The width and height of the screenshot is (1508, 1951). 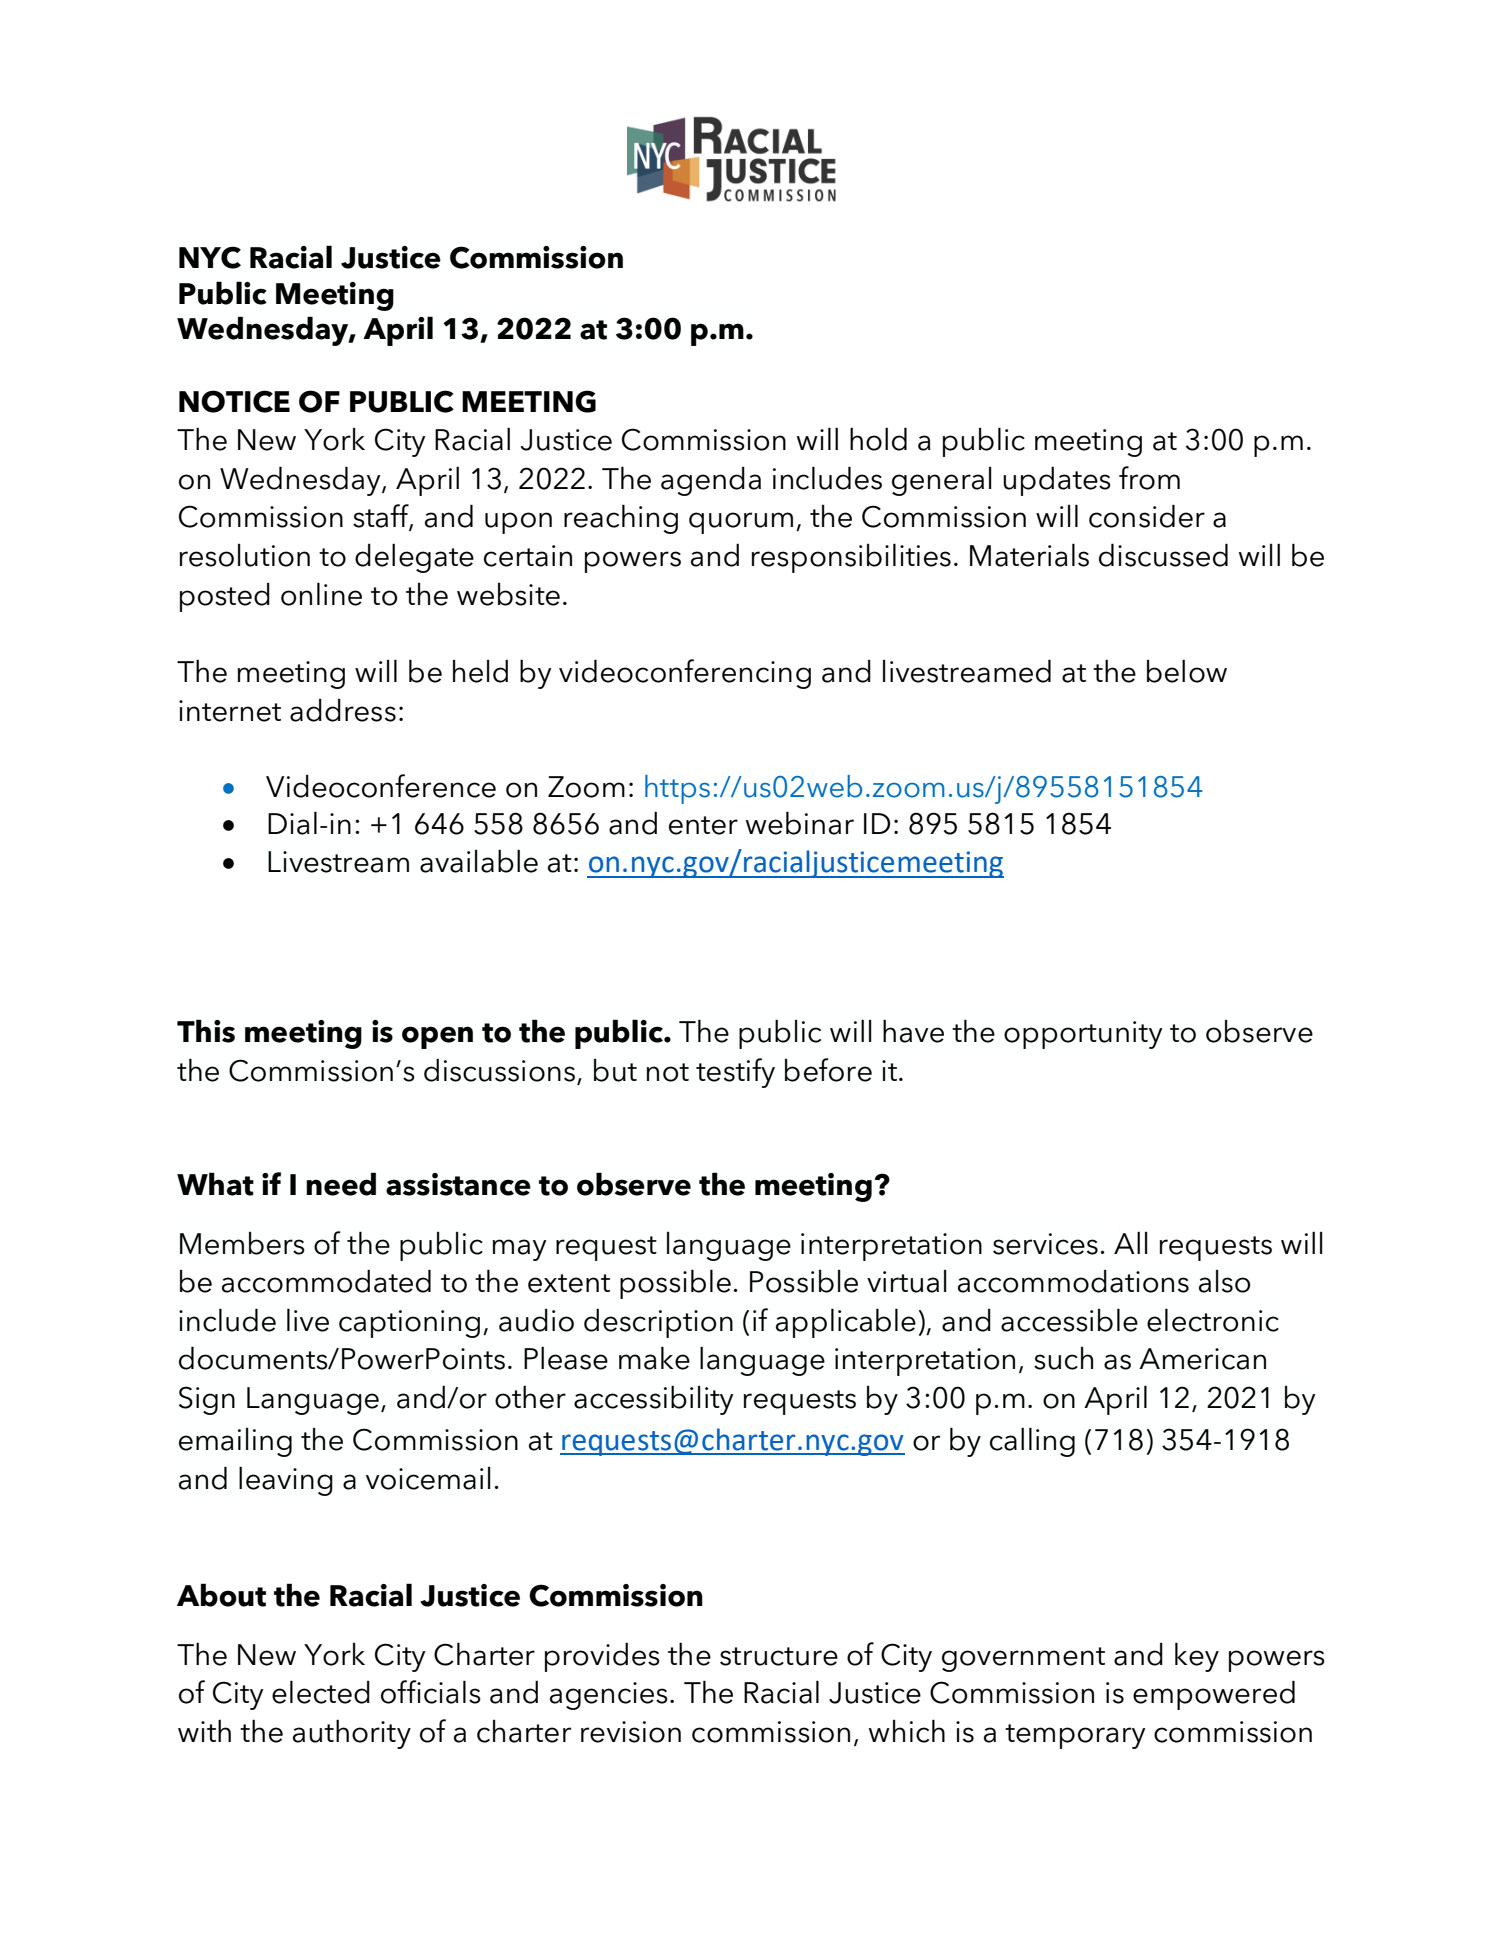 I want to click on NOTICE, so click(x=234, y=401).
